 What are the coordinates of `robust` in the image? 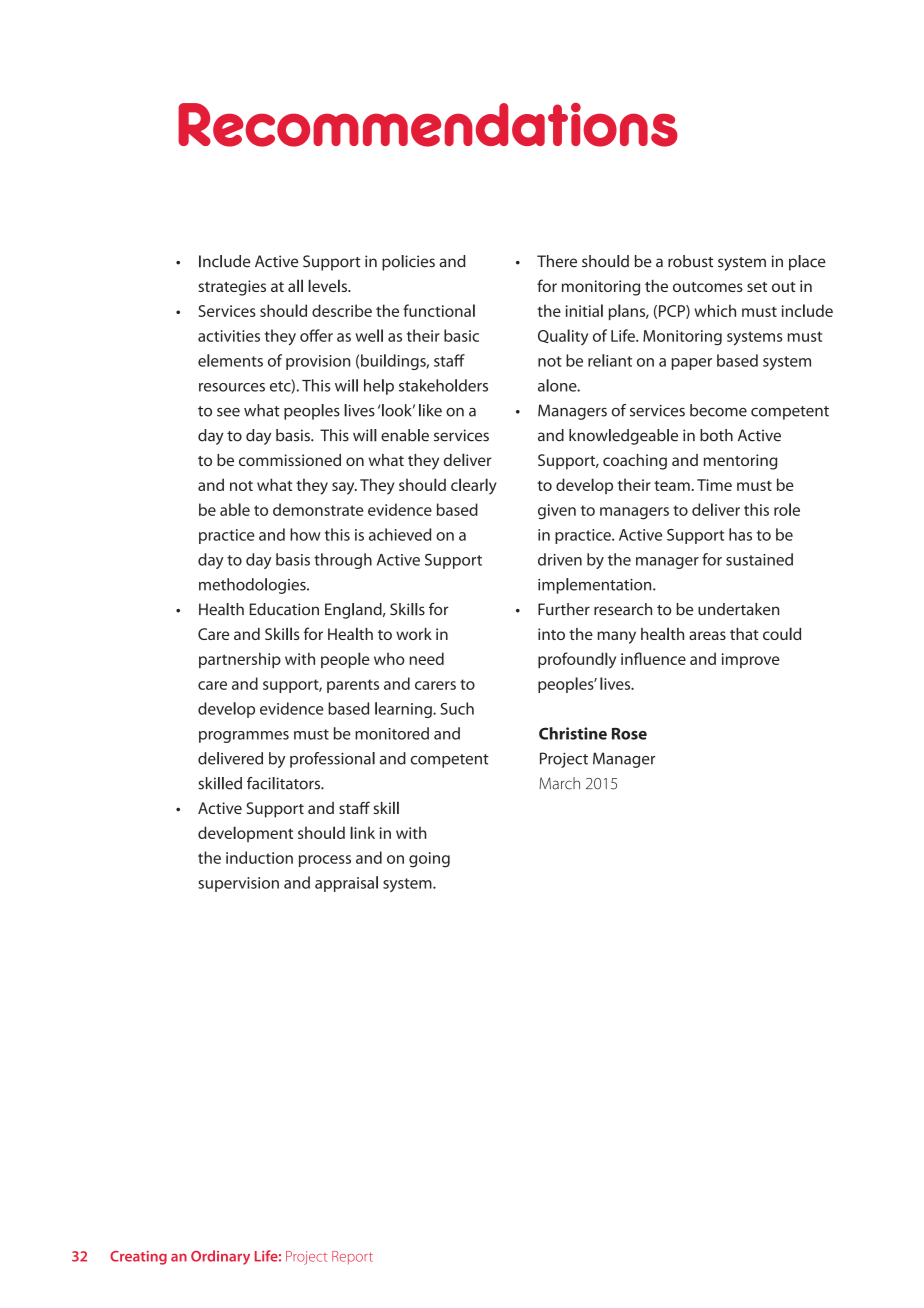 It's located at (690, 261).
